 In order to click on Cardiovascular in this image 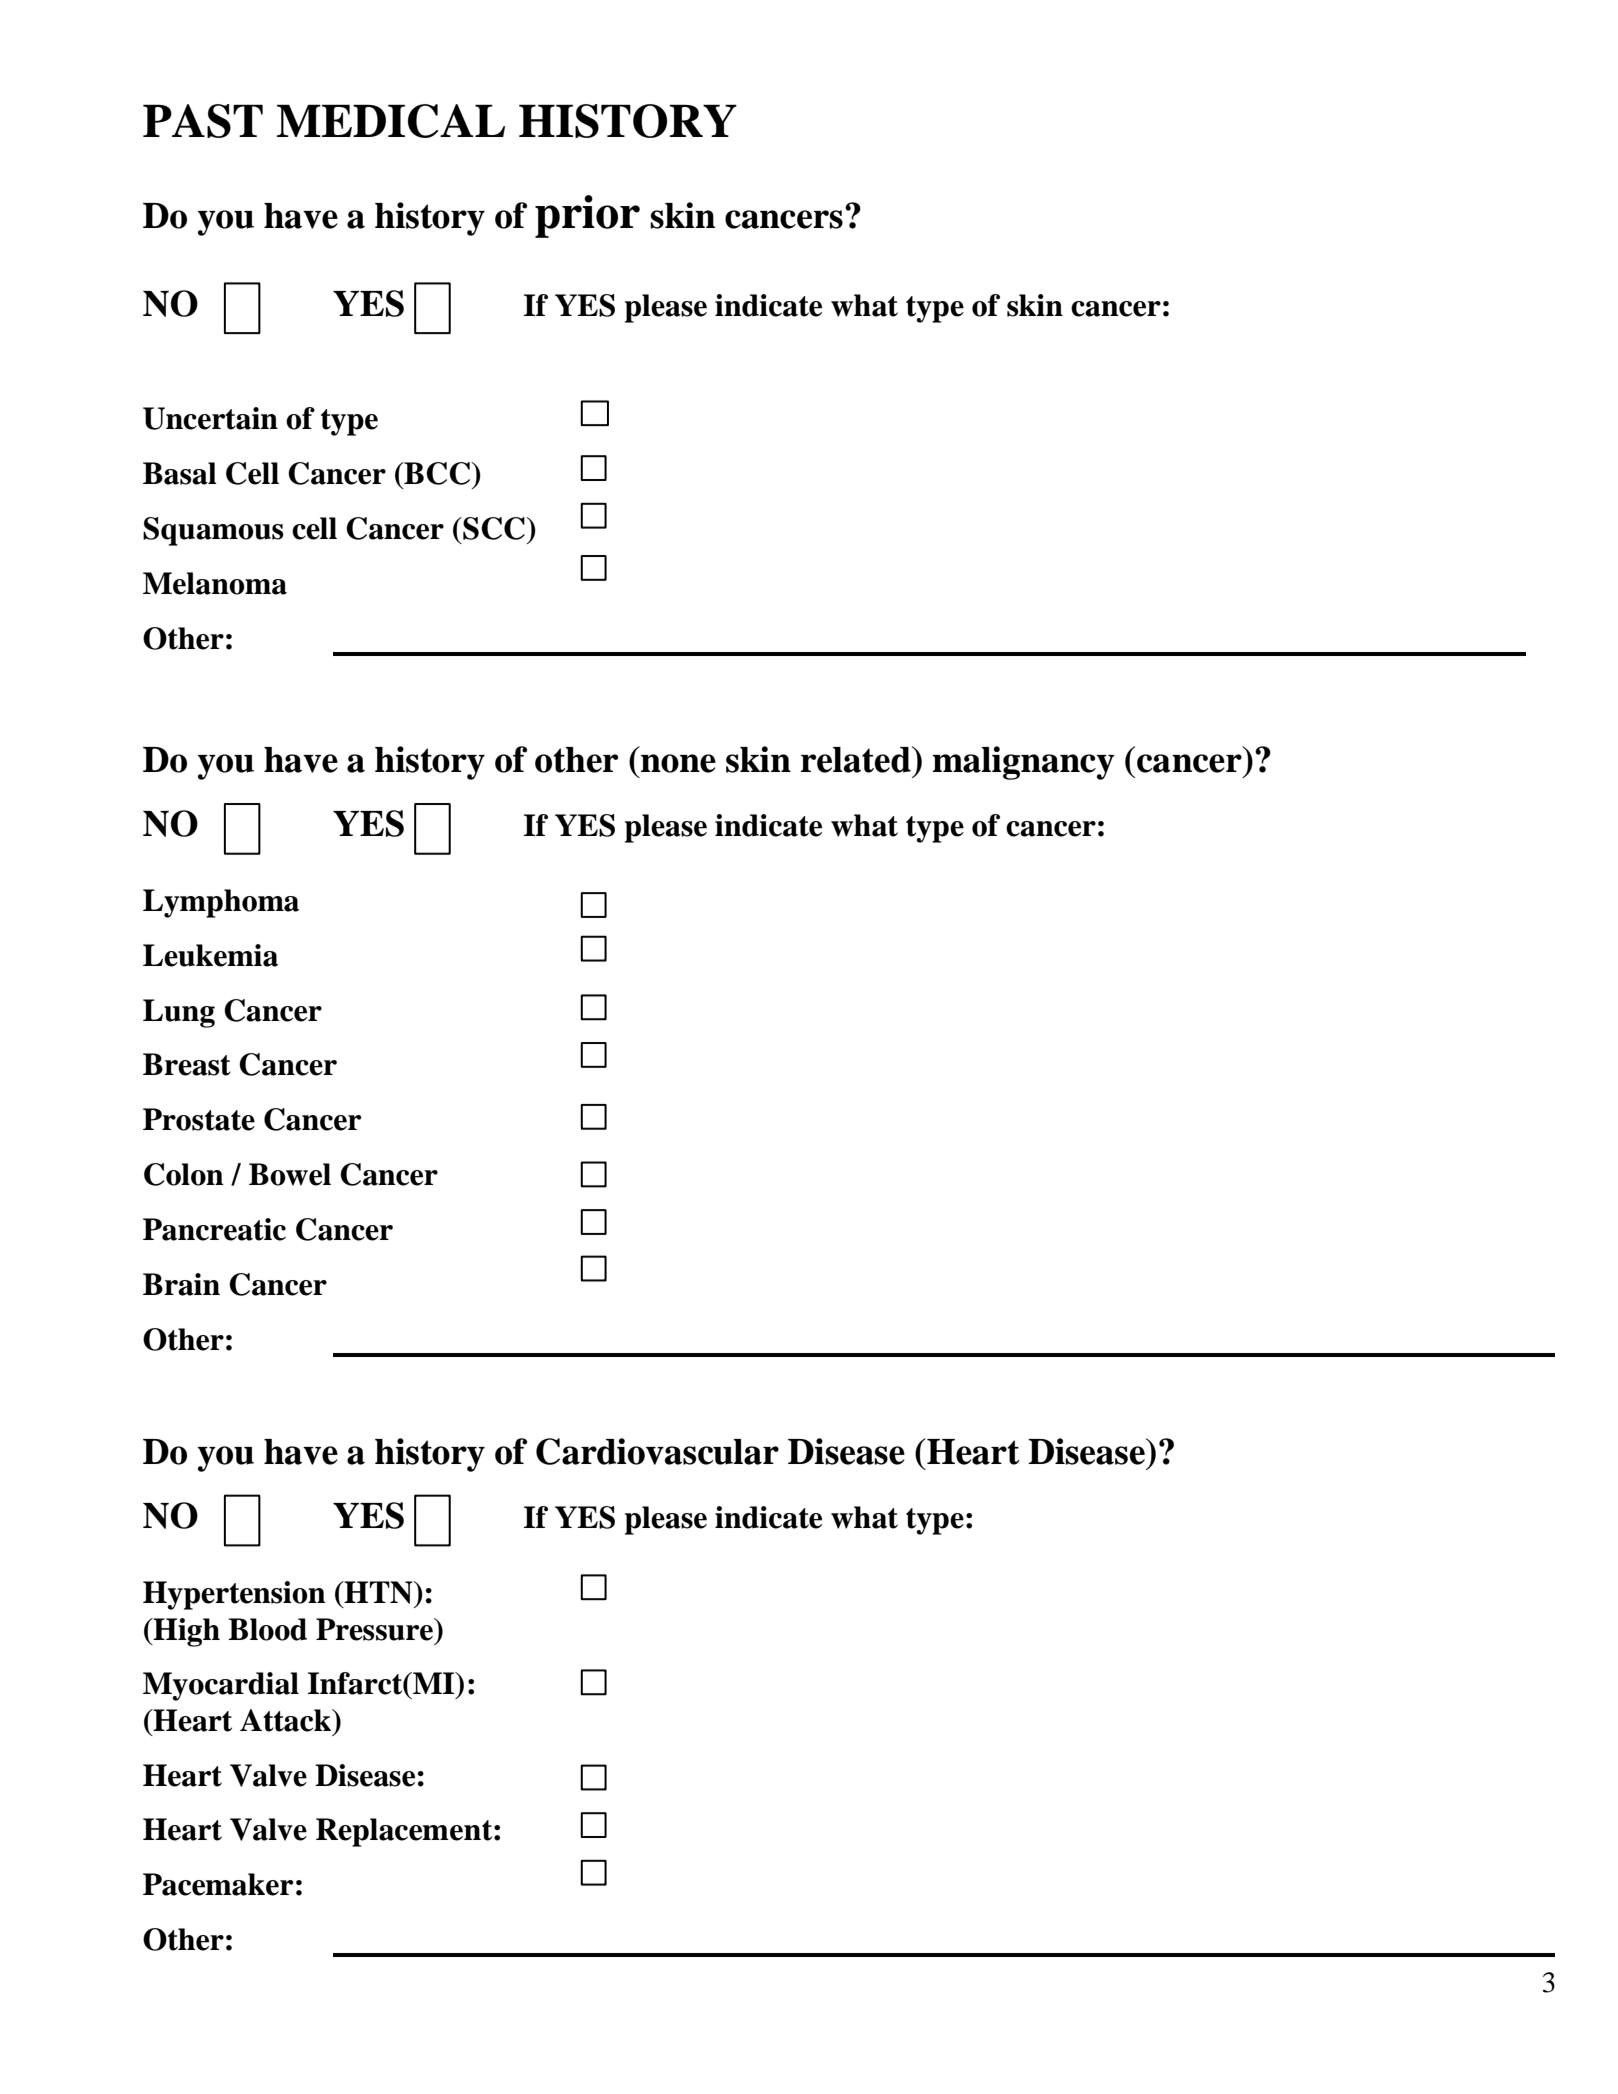, I will do `click(657, 1451)`.
